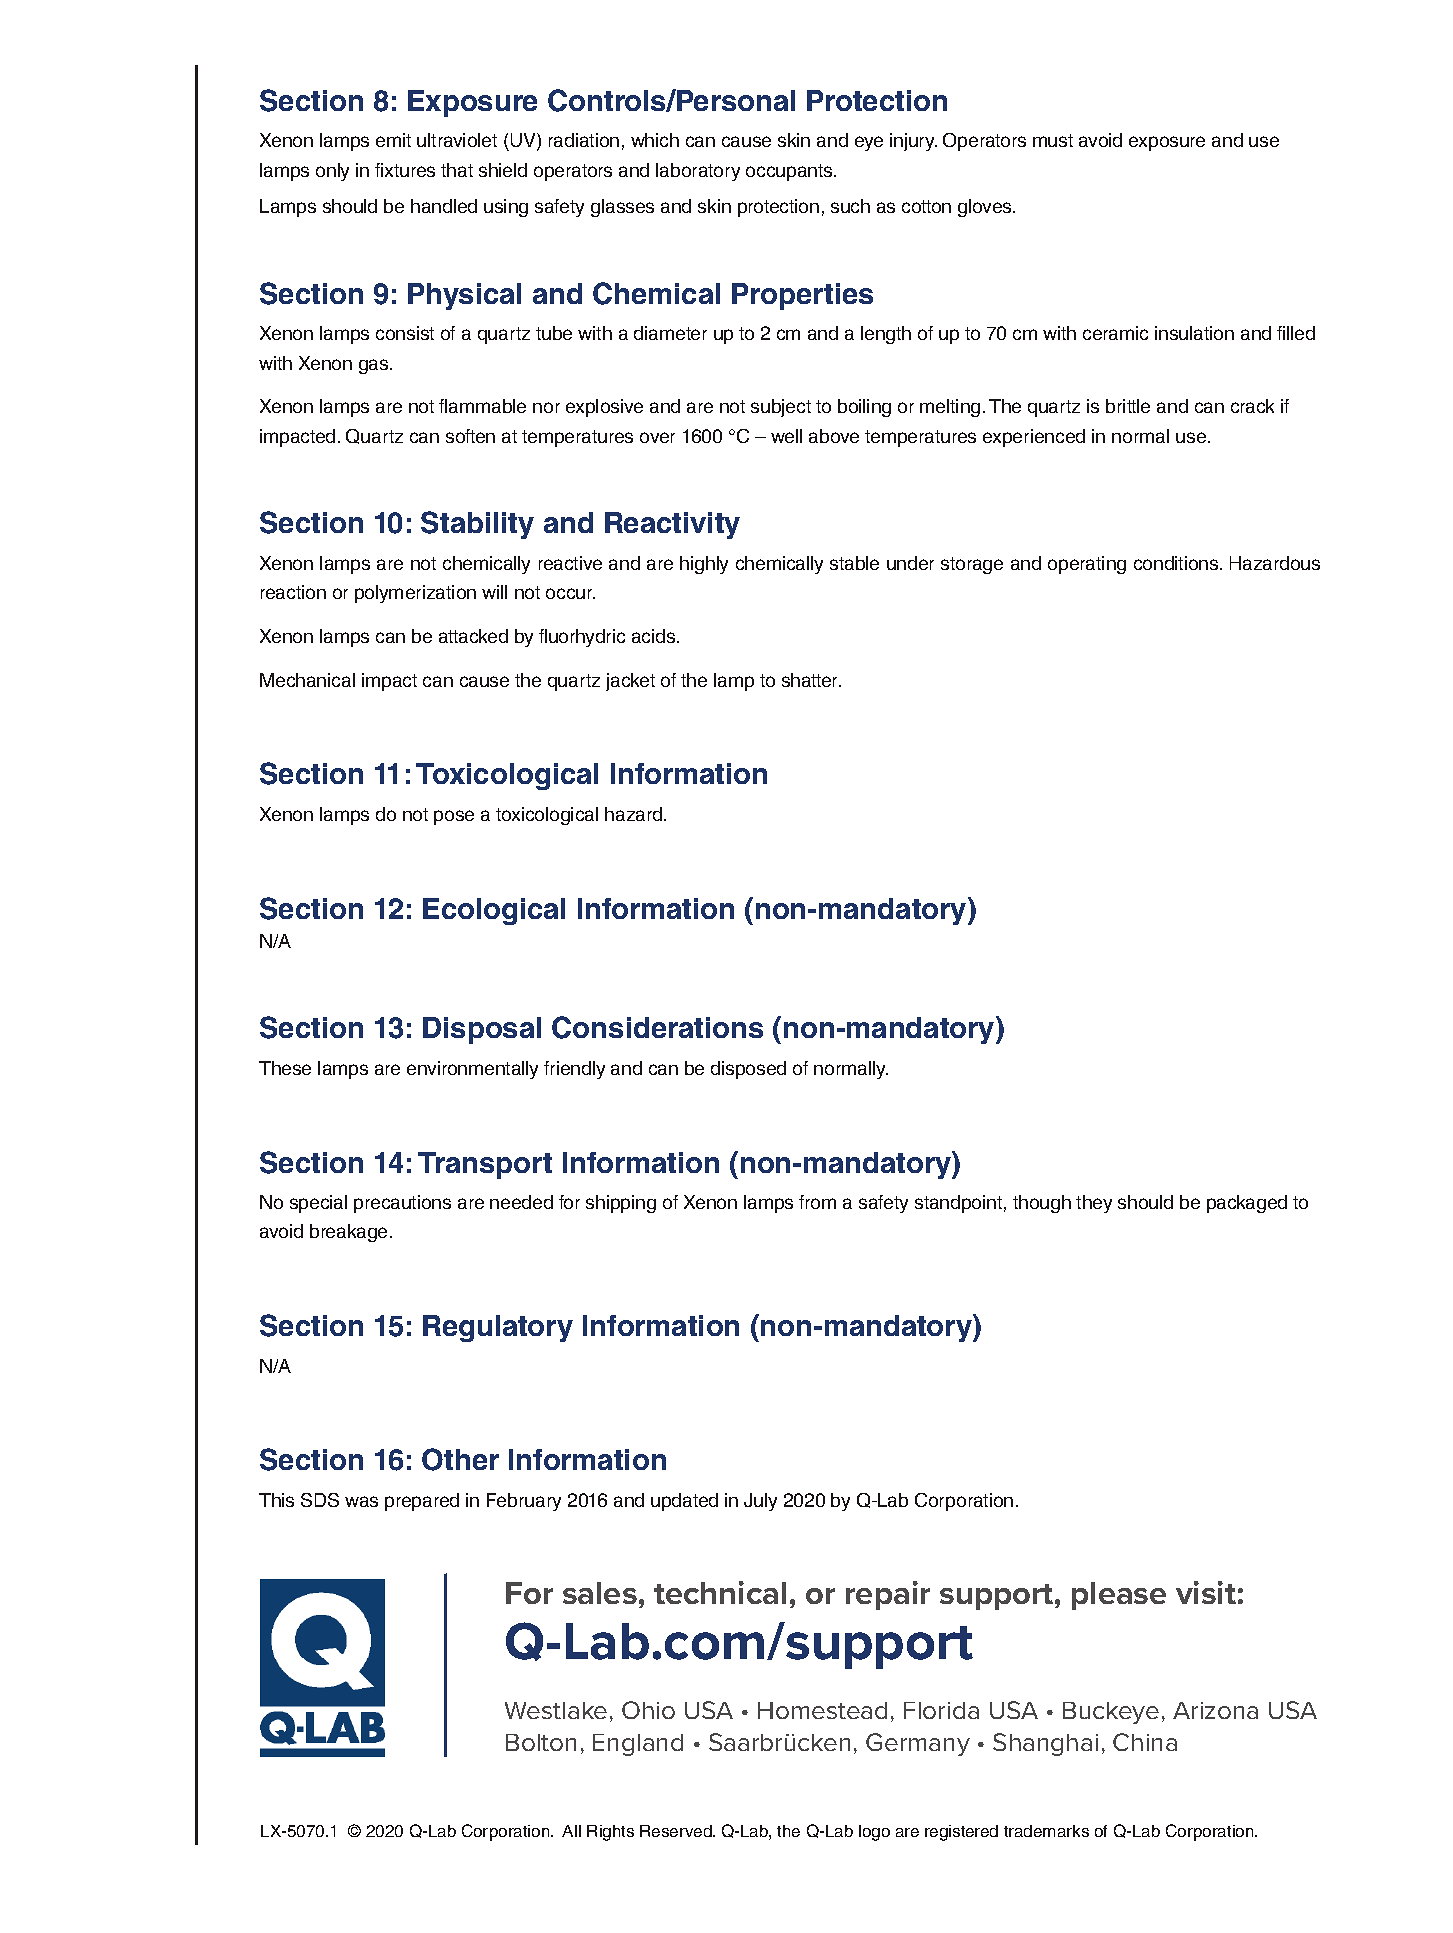  What do you see at coordinates (790, 172) in the page?
I see `occupants` at bounding box center [790, 172].
